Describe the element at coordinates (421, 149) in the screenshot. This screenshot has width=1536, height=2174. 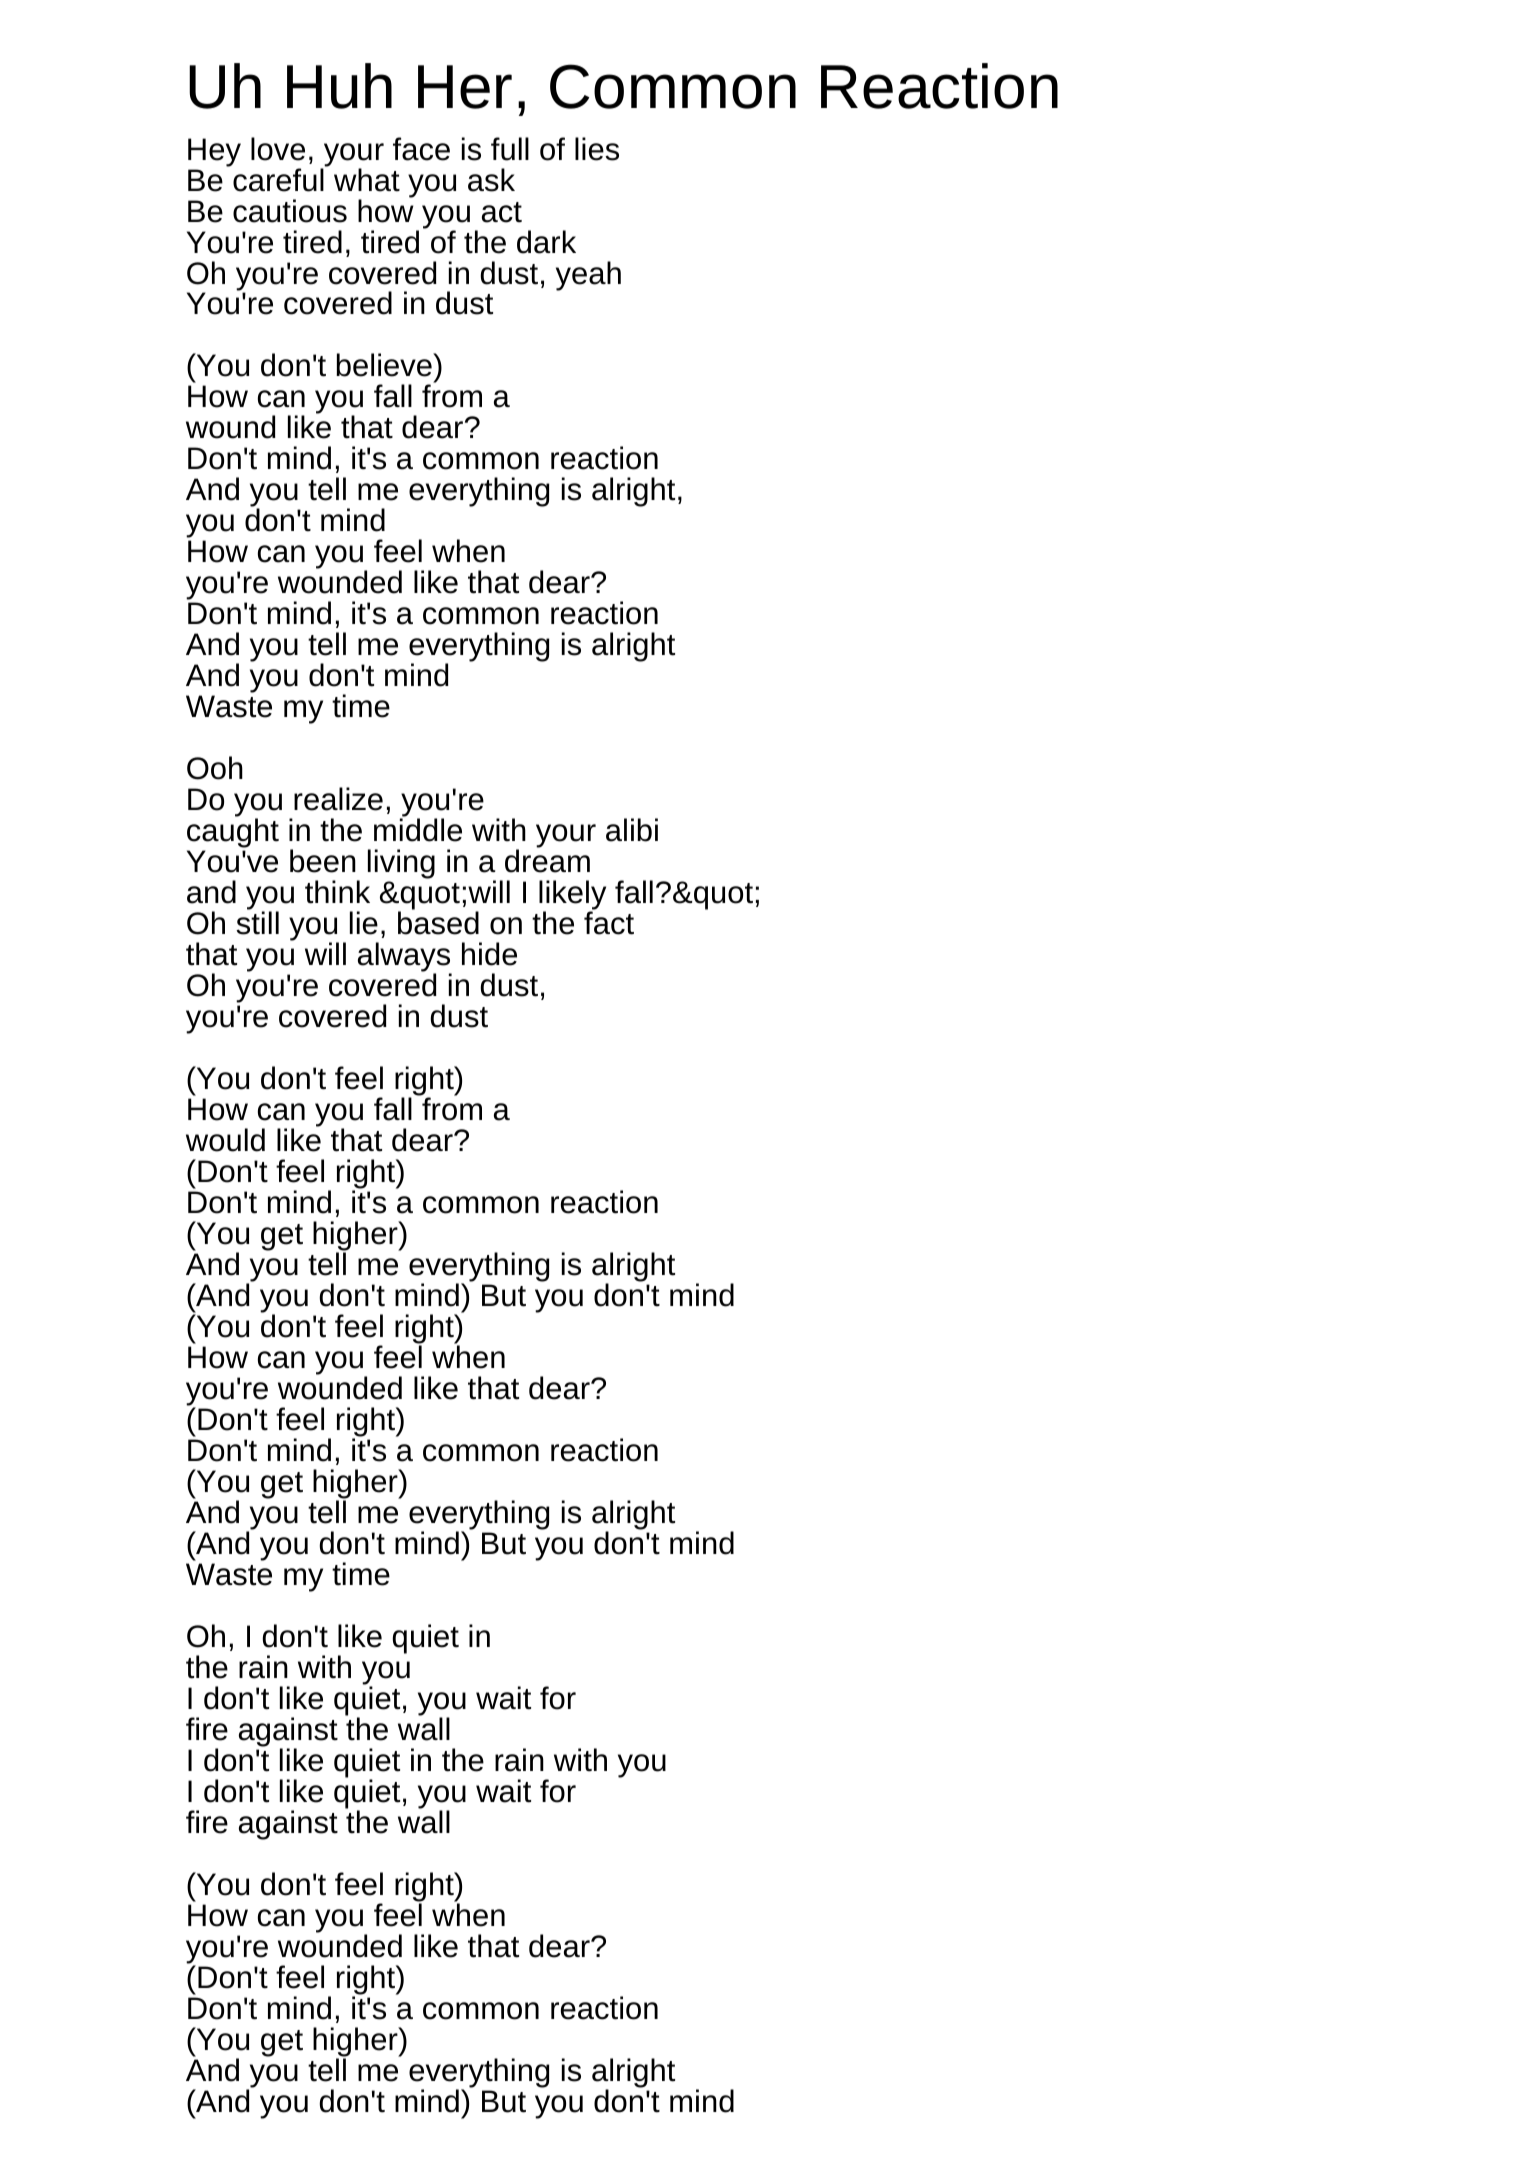
I see `face` at that location.
